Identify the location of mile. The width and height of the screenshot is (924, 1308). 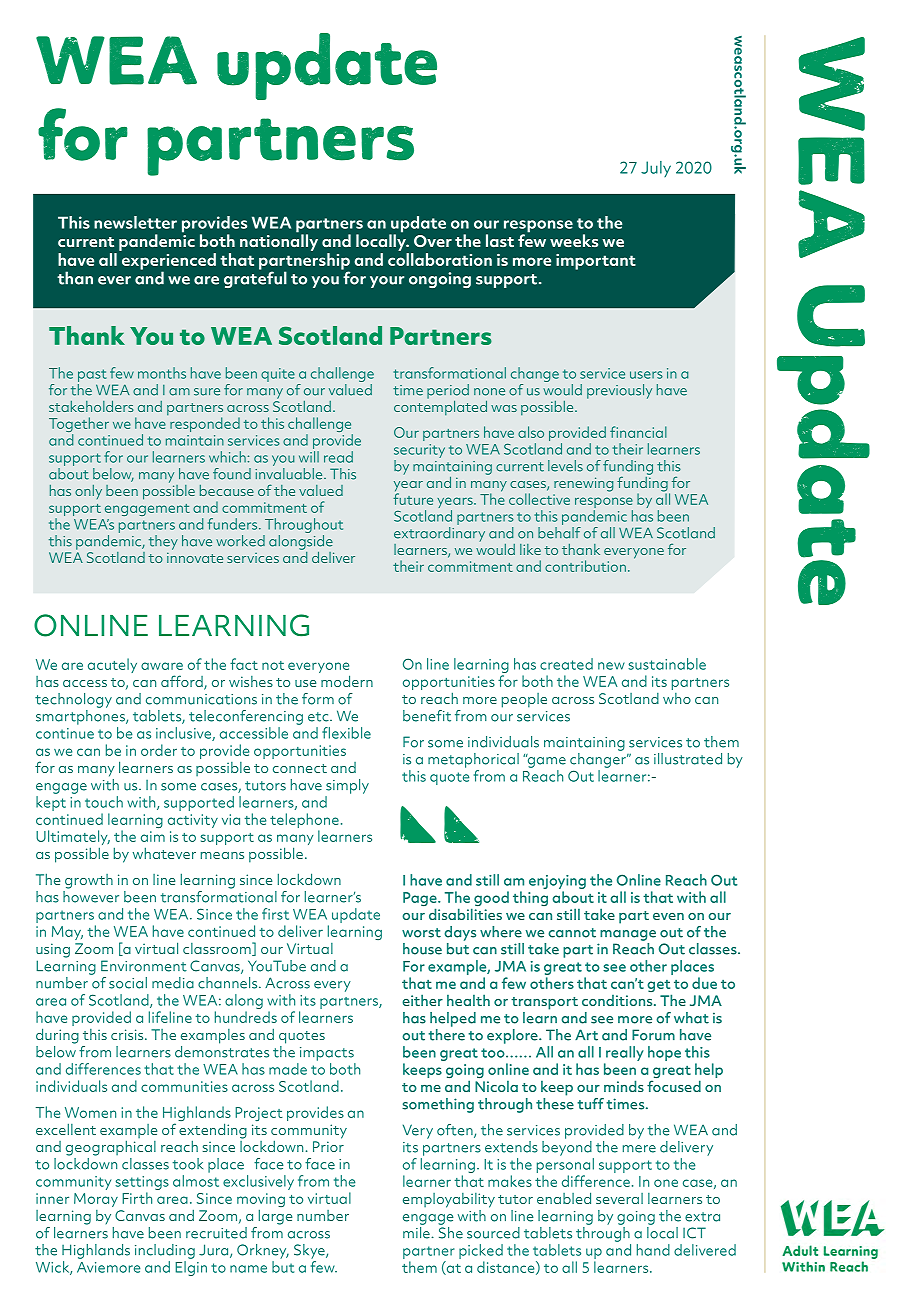
(417, 1233).
